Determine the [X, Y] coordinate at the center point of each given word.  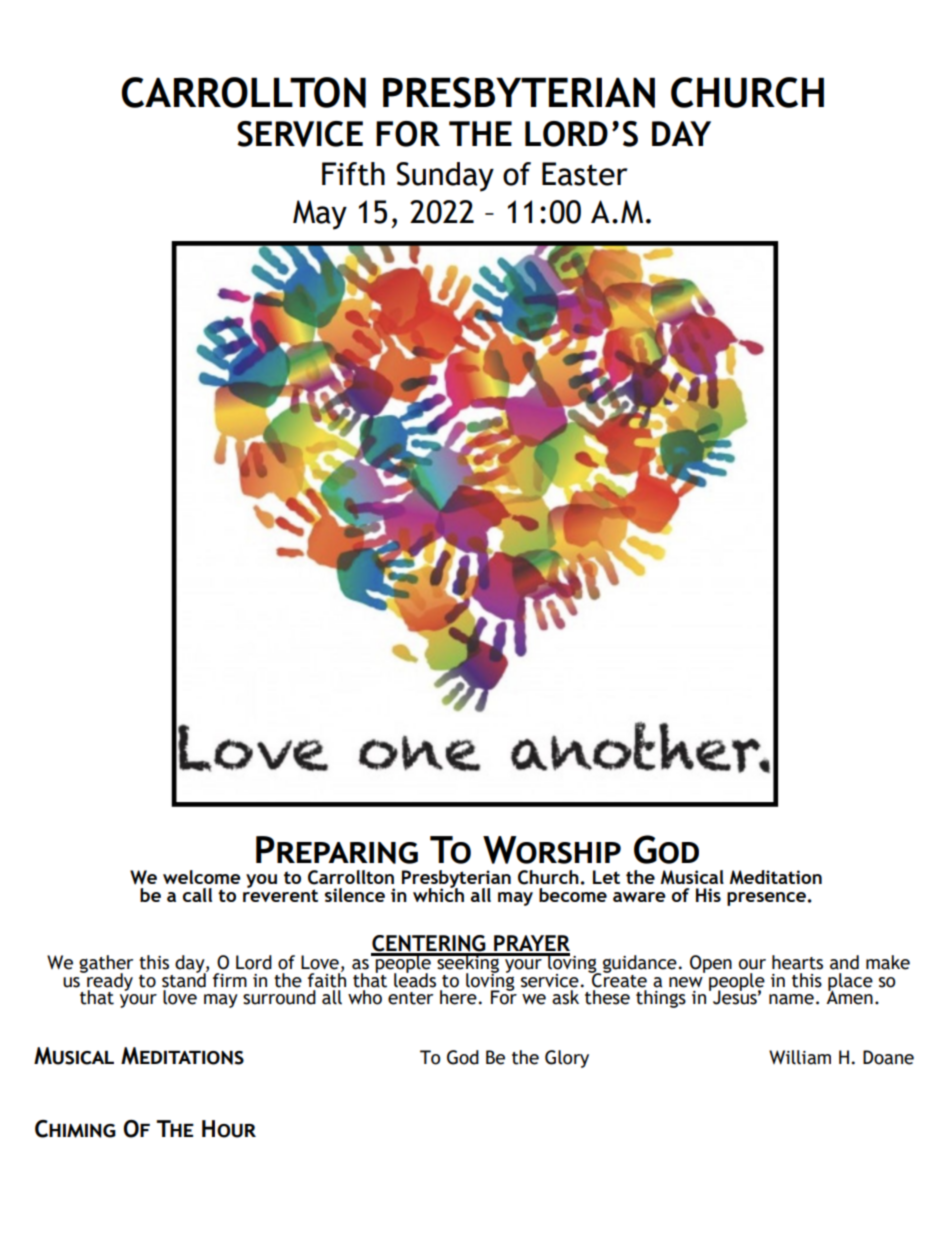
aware [639, 897]
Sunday [445, 177]
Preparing [337, 850]
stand [185, 979]
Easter [585, 174]
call [197, 895]
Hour [229, 1129]
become [573, 895]
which [438, 893]
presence [766, 899]
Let [606, 877]
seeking [468, 964]
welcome [202, 877]
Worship [552, 850]
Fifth [353, 174]
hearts [797, 962]
